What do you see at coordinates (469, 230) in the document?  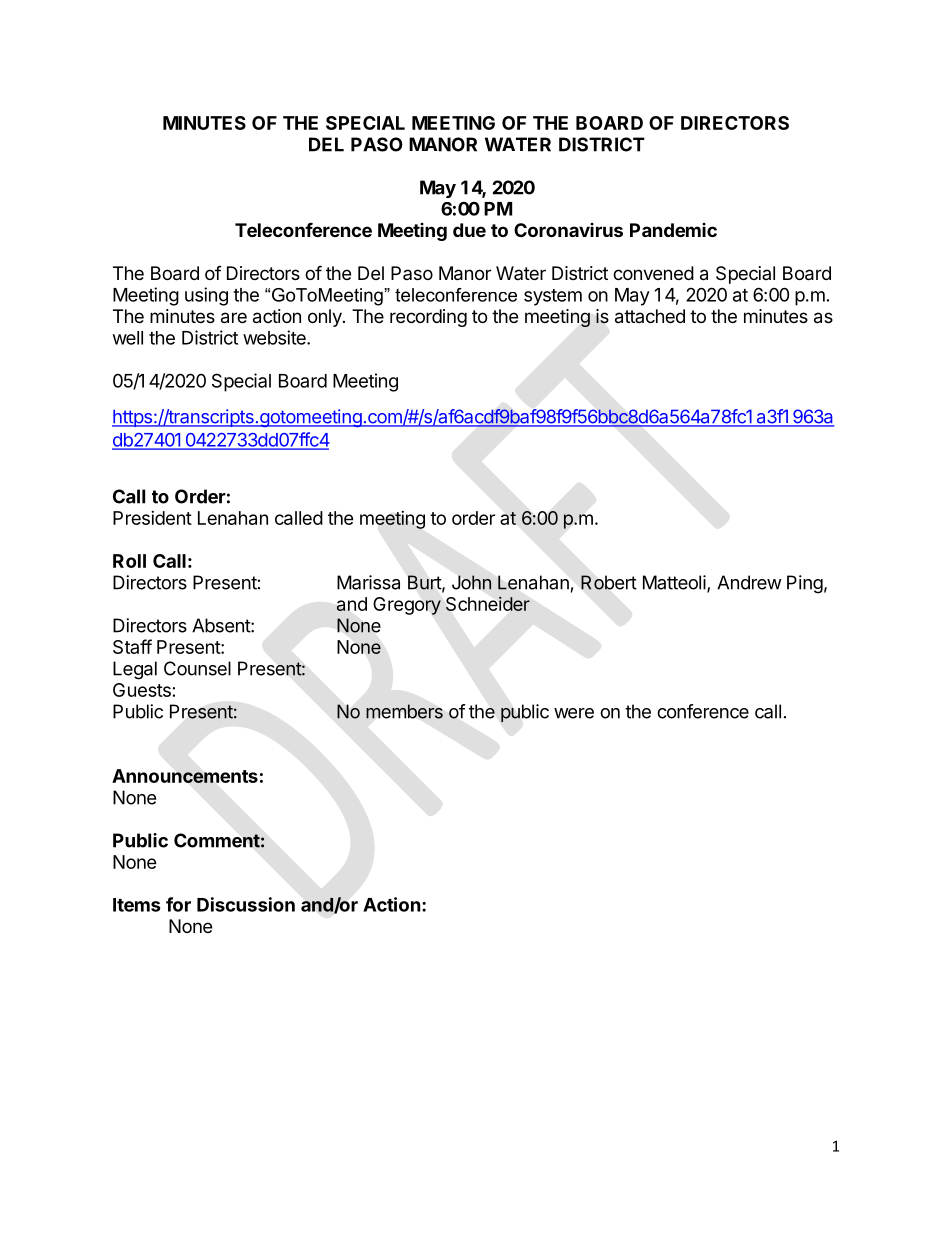 I see `due` at bounding box center [469, 230].
